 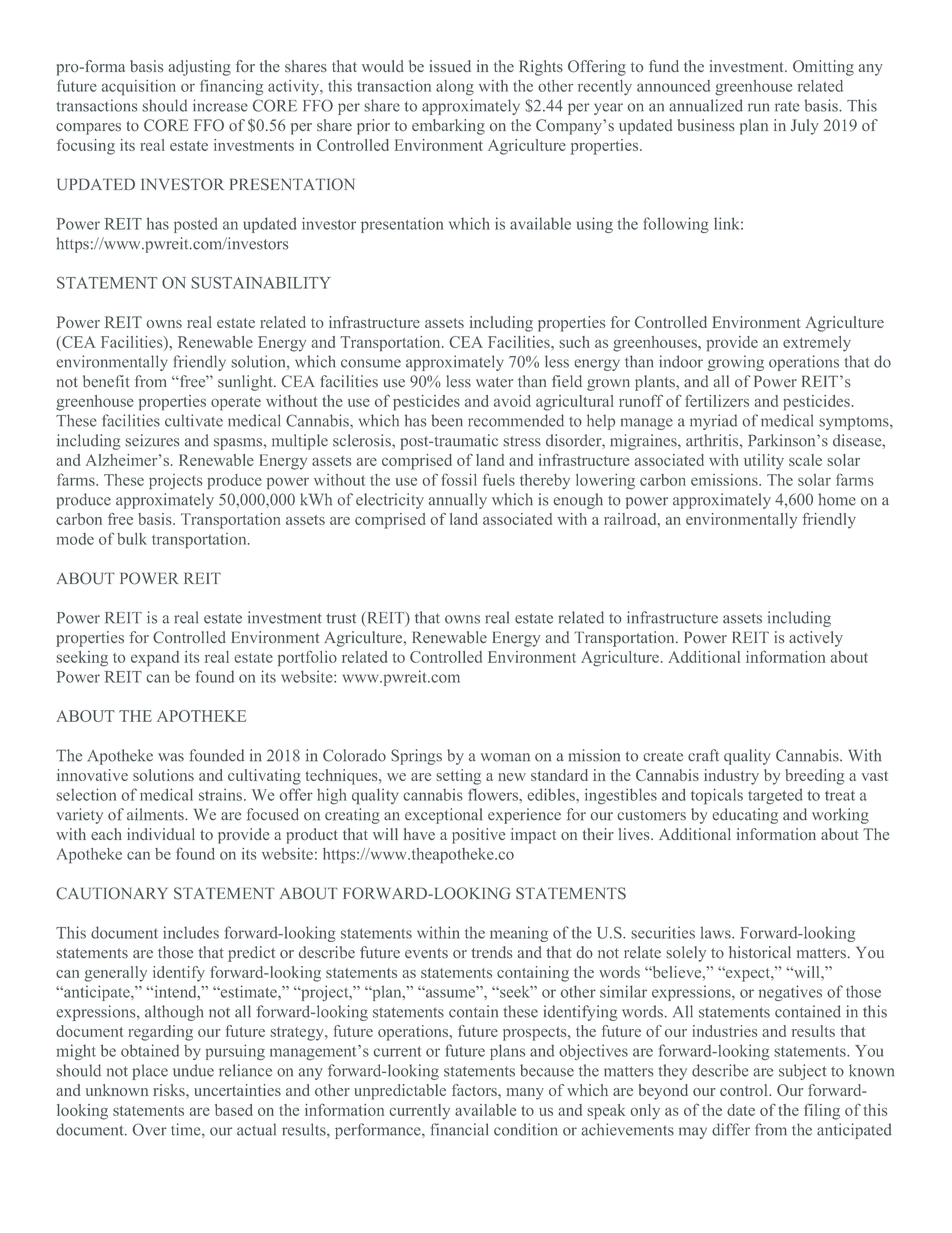 I want to click on filing, so click(x=822, y=1111).
